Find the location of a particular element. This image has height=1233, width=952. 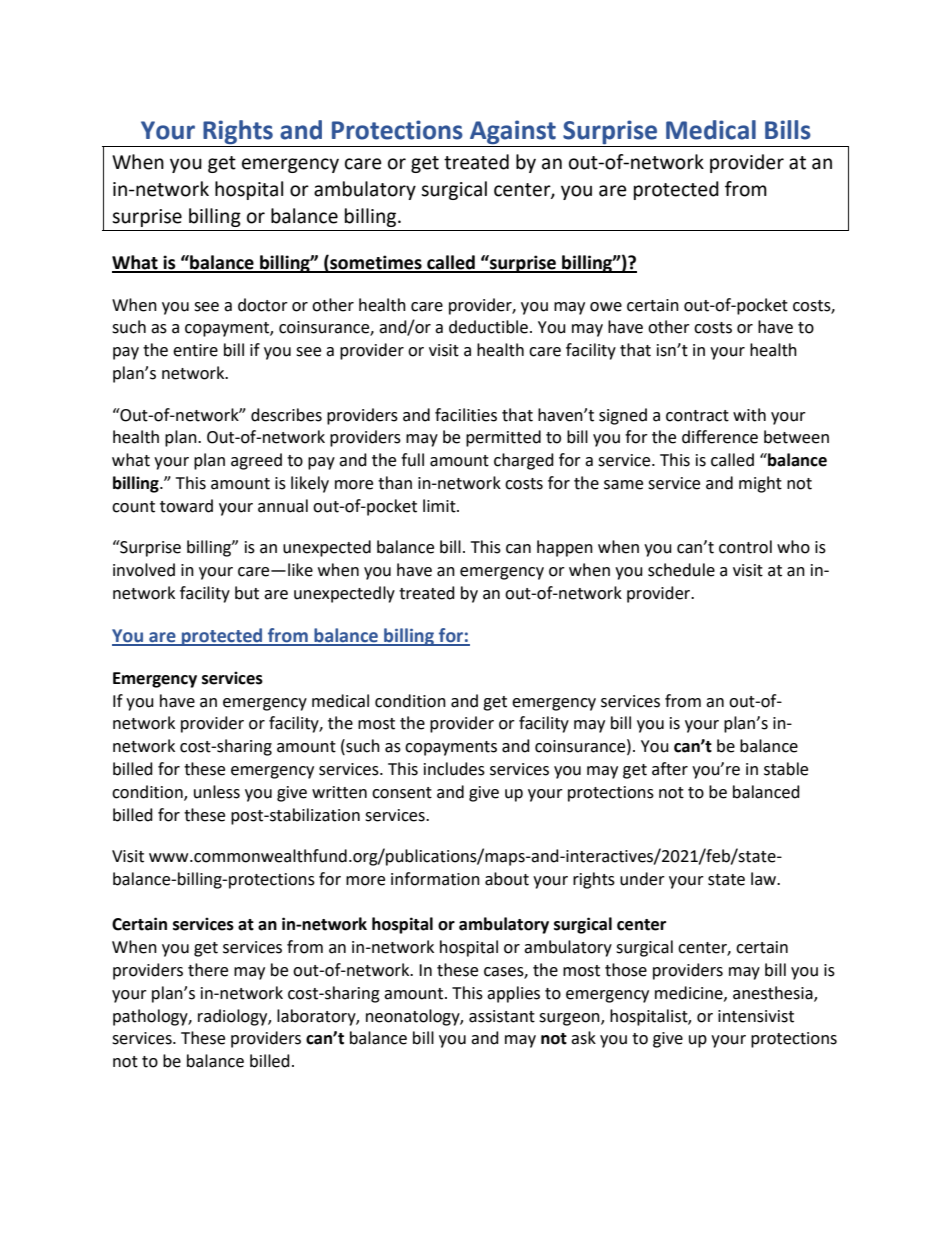

but is located at coordinates (247, 593).
